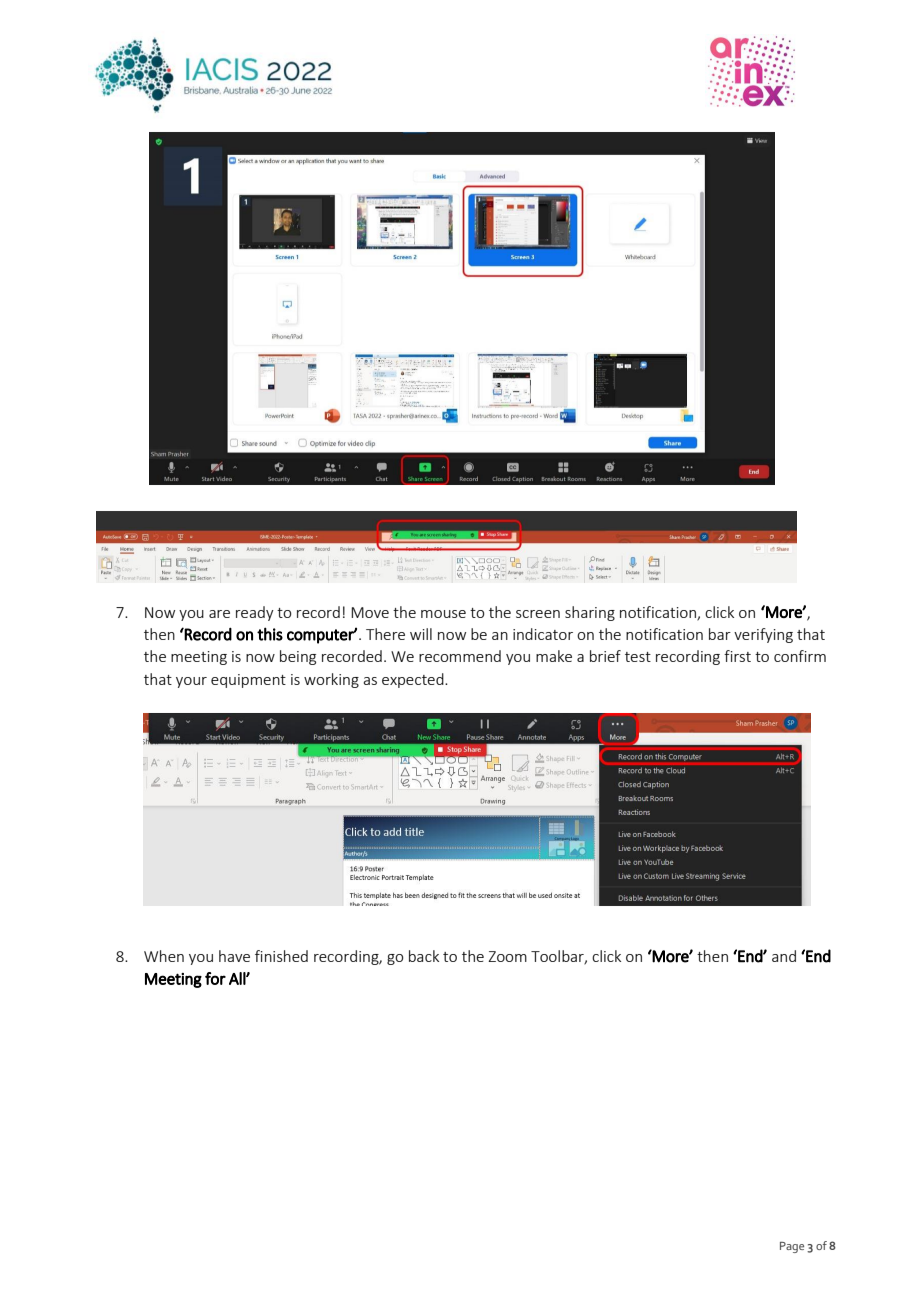  I want to click on Page, so click(792, 1247).
